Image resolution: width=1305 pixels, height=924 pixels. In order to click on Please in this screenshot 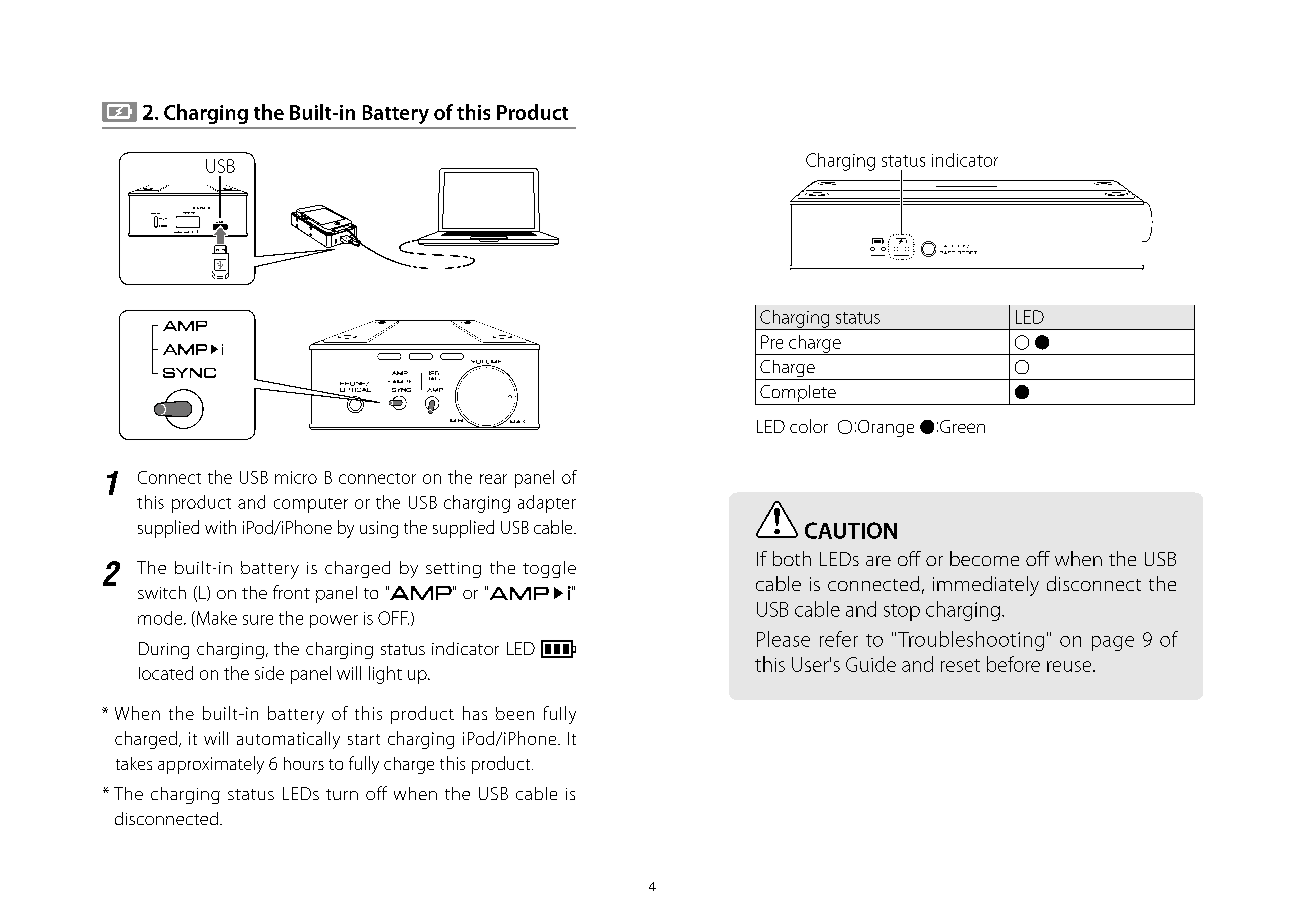, I will do `click(783, 639)`.
